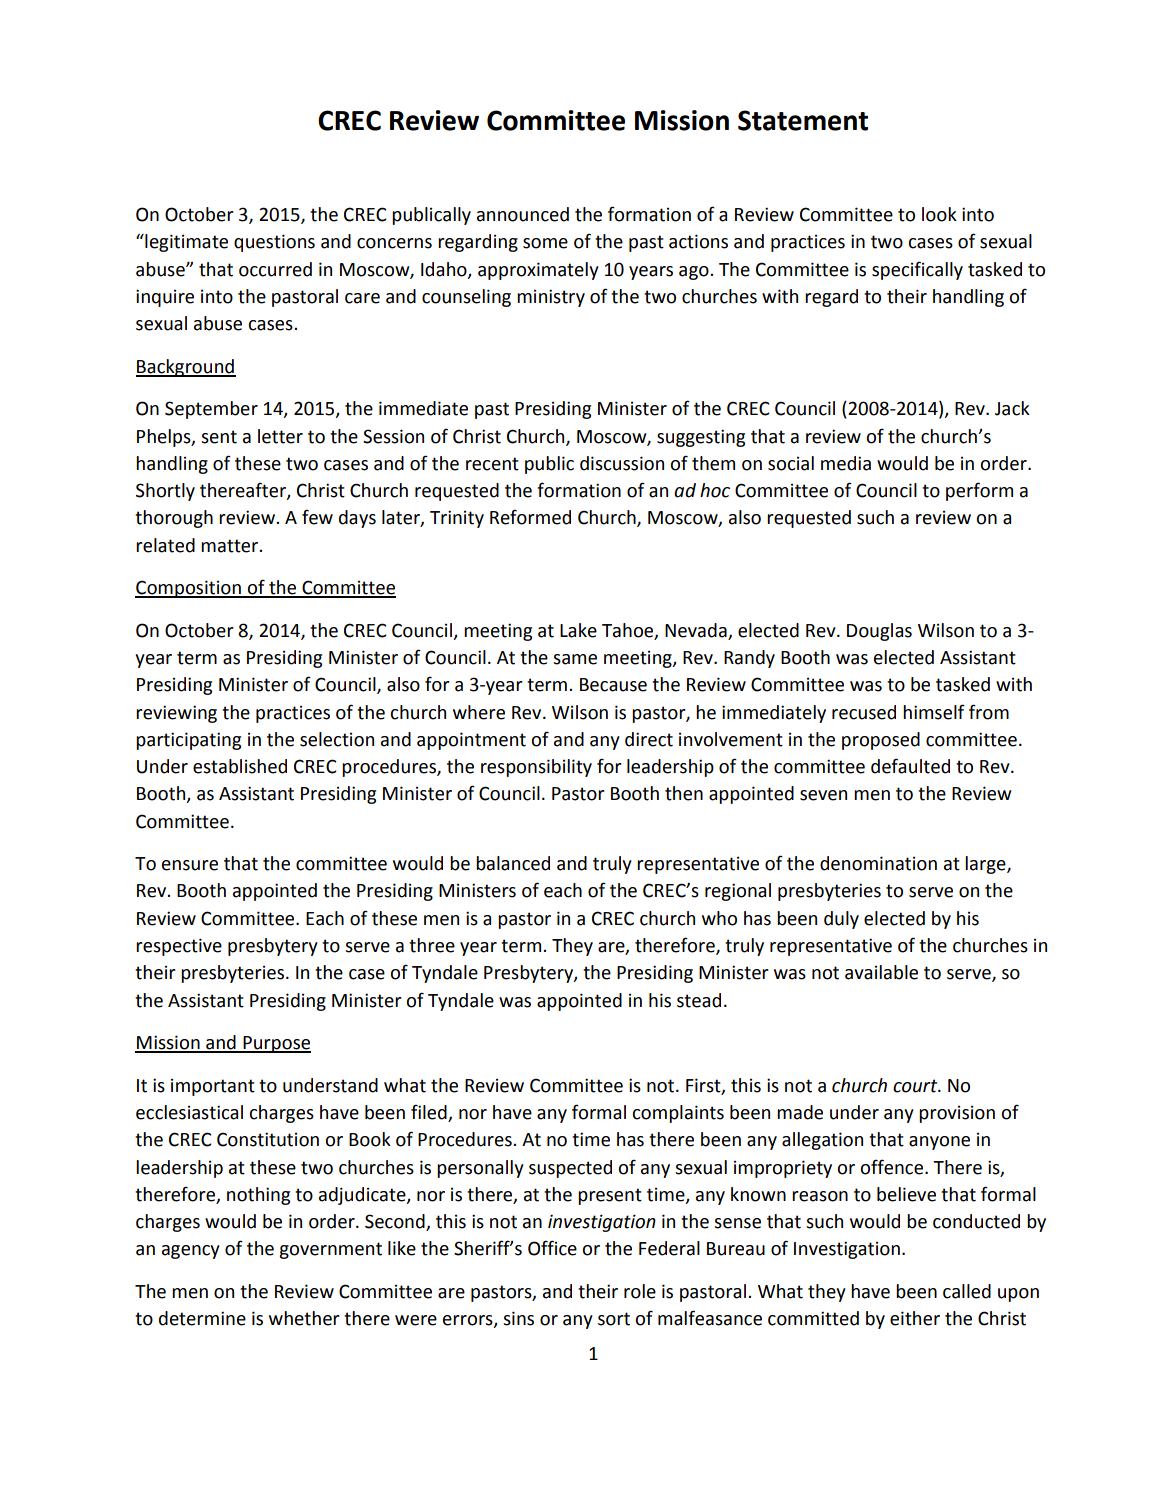 The image size is (1153, 1493). Describe the element at coordinates (304, 1318) in the page. I see `whether` at that location.
